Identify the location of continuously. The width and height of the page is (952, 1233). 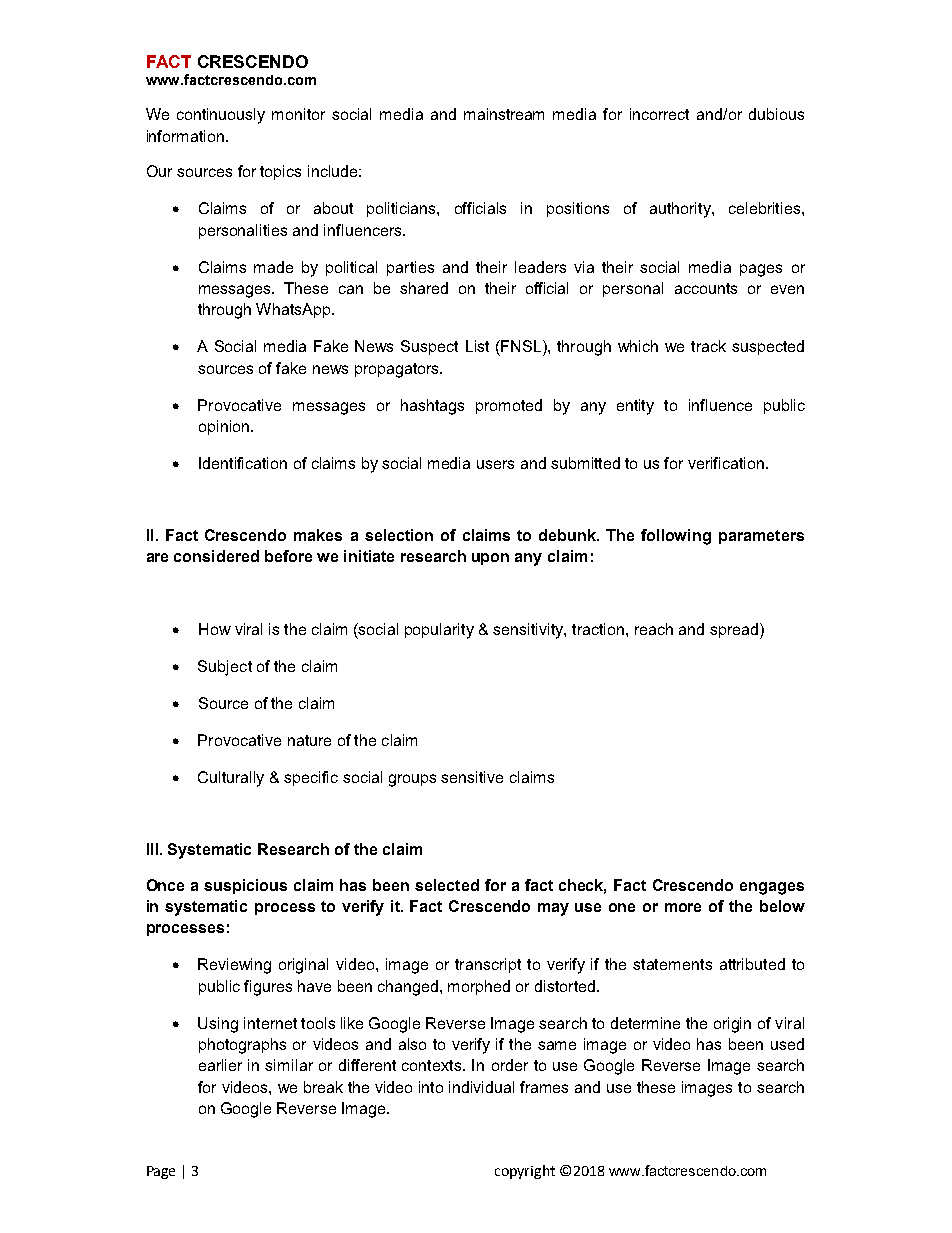
(221, 116).
